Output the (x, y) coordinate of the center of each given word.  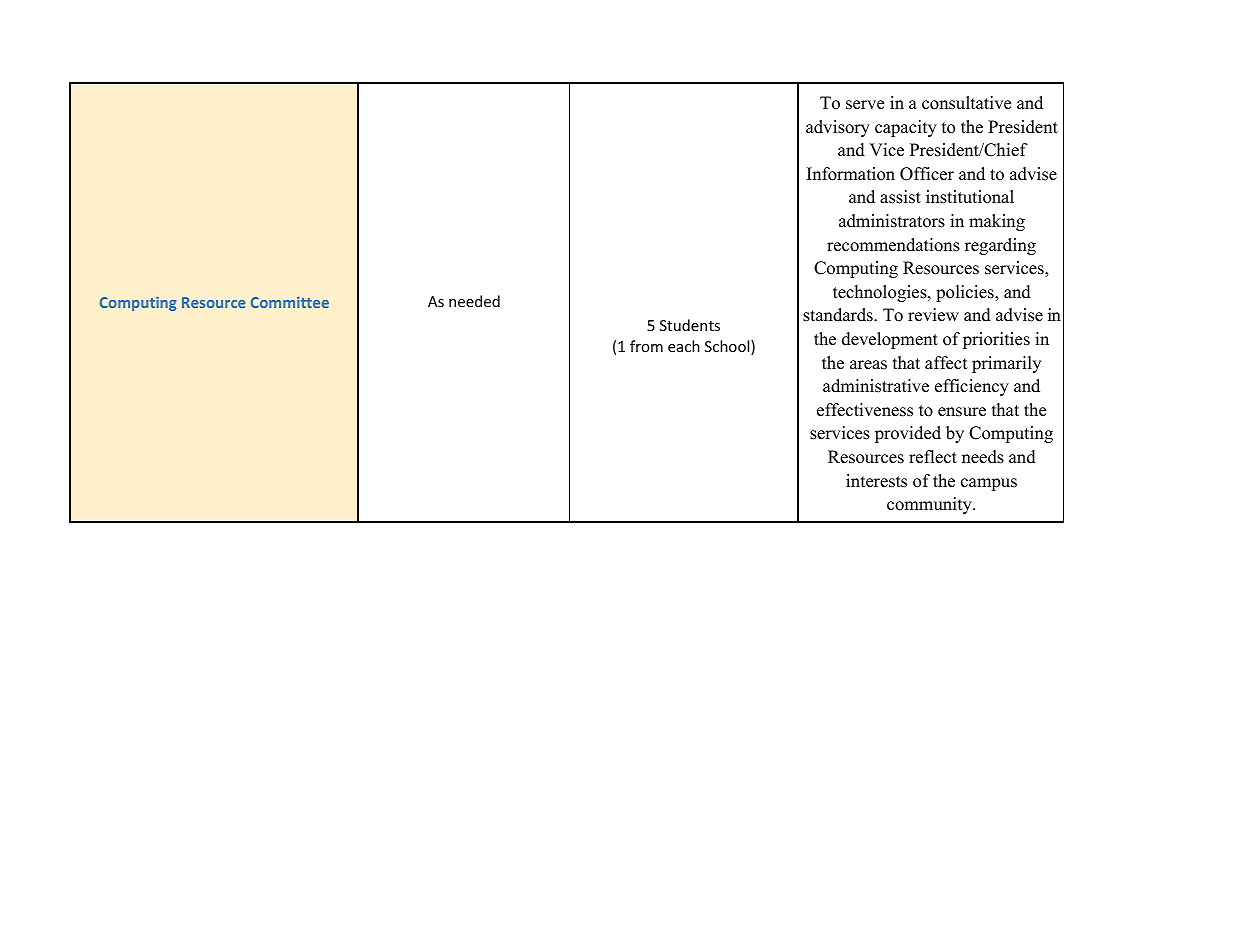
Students (690, 325)
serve (865, 105)
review (933, 315)
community (930, 505)
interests (876, 481)
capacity (906, 128)
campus (989, 484)
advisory (838, 128)
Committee (290, 302)
